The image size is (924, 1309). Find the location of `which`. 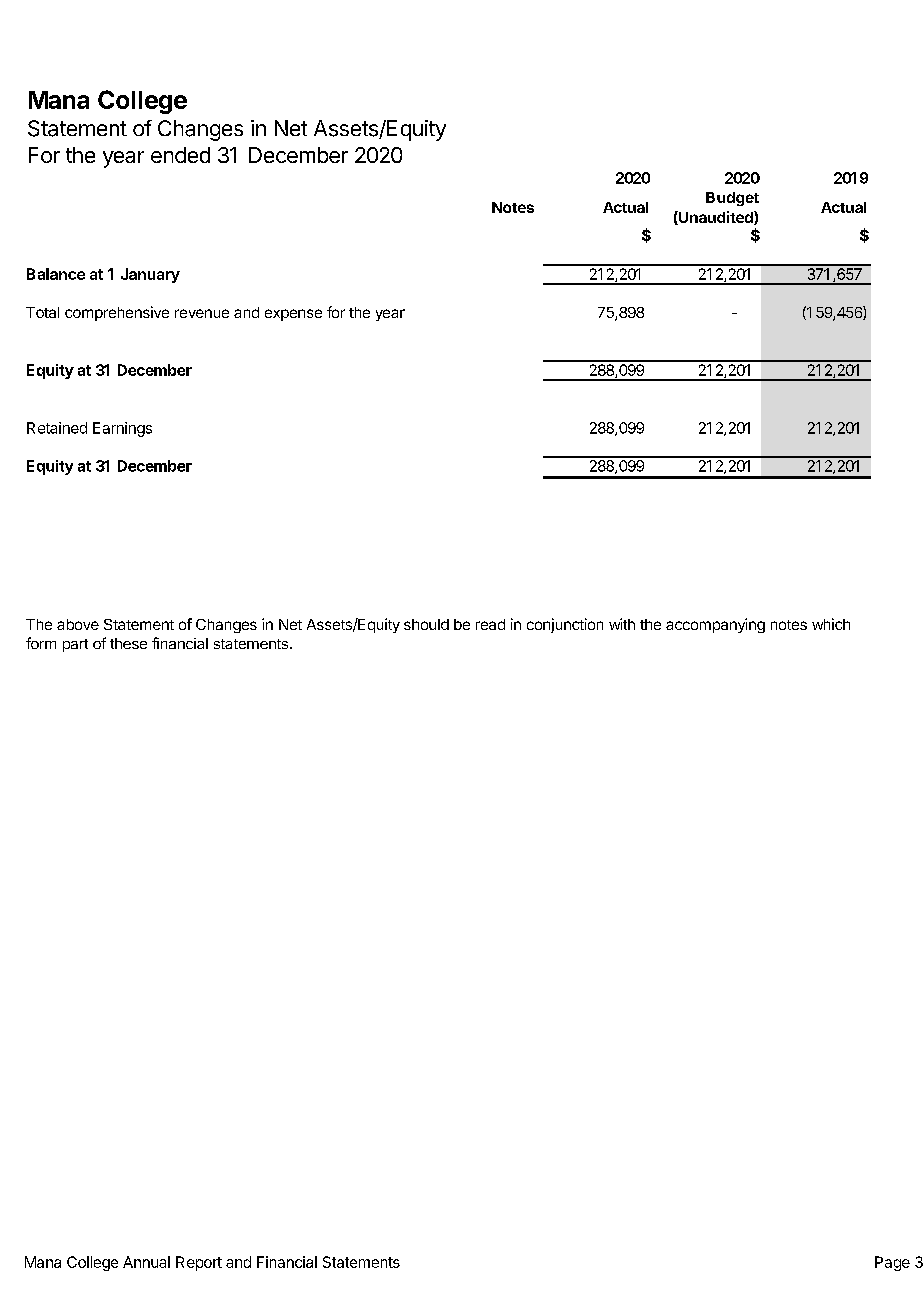

which is located at coordinates (831, 624).
